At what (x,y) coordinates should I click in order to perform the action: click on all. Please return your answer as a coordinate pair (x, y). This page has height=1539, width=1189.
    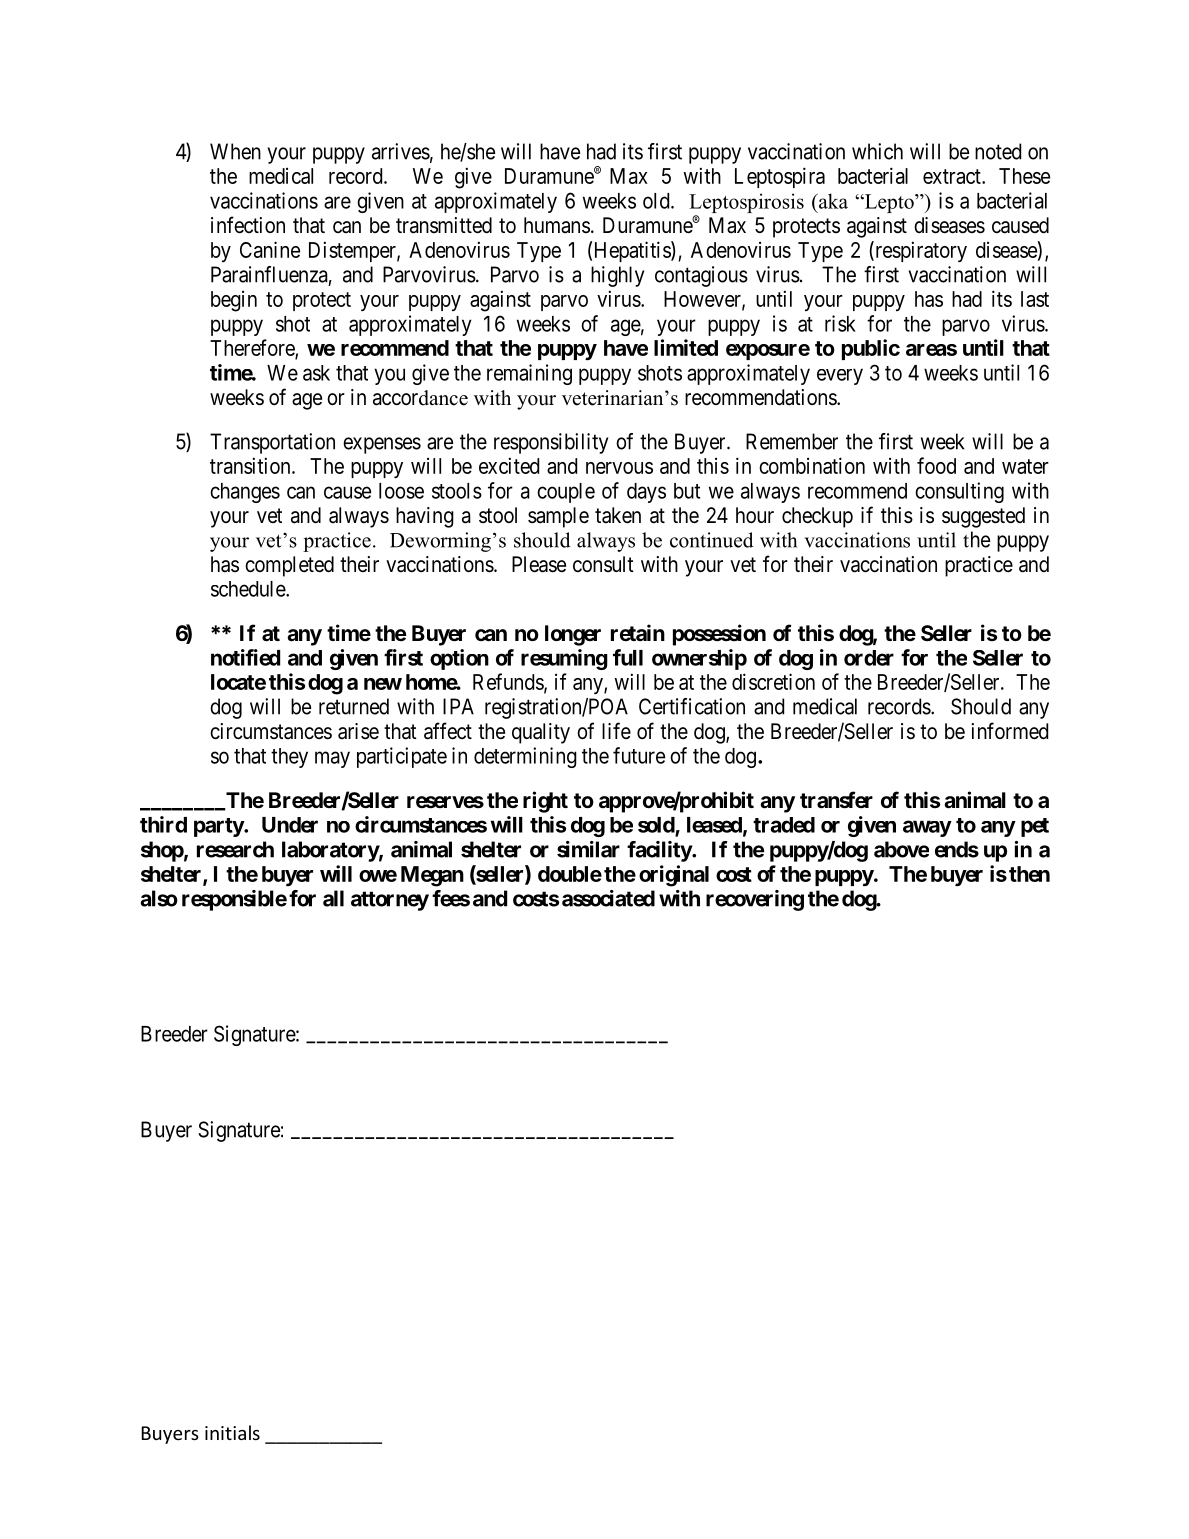
    Looking at the image, I should click on (333, 898).
